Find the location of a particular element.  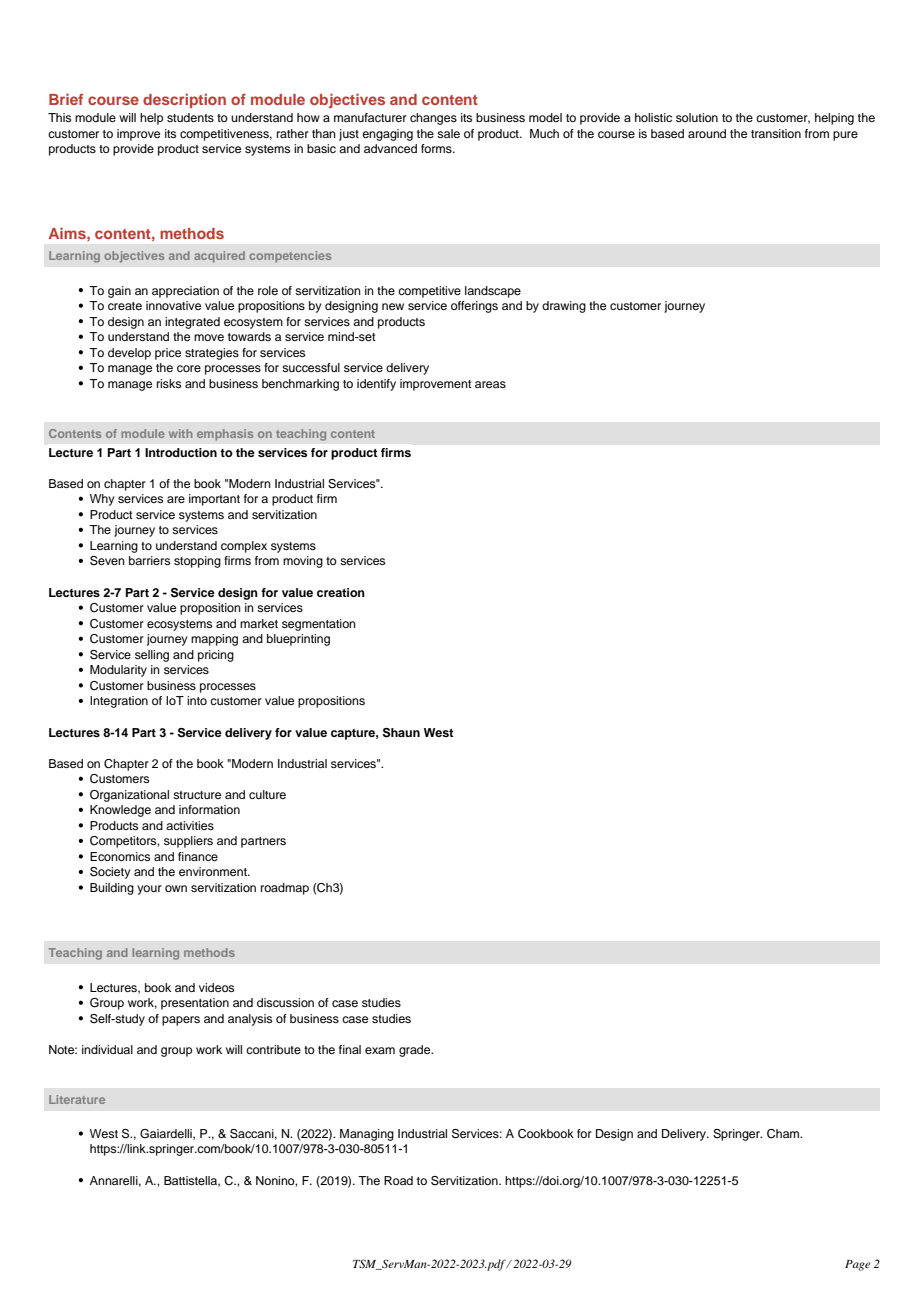

students is located at coordinates (190, 117).
